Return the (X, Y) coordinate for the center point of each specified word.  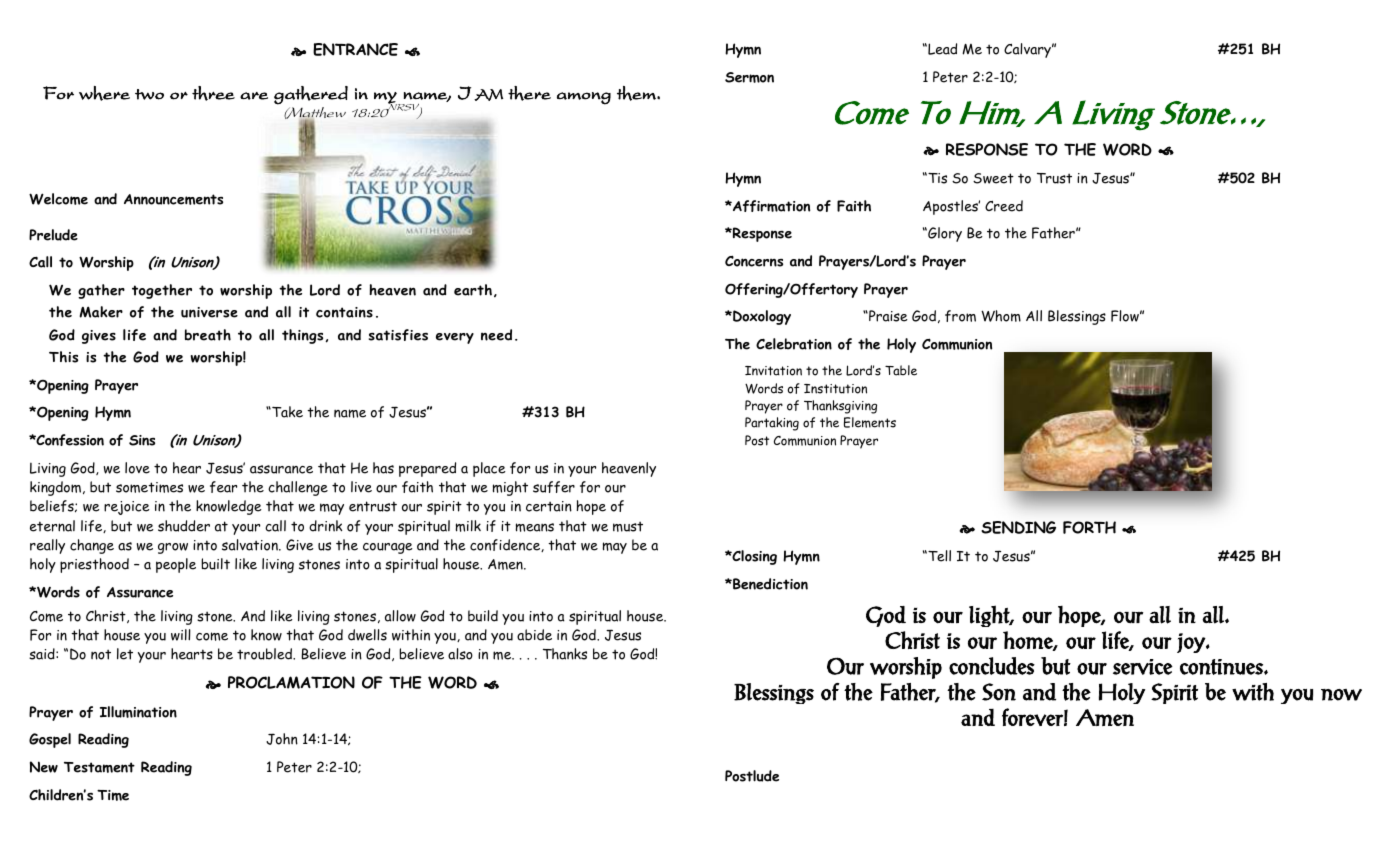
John (282, 739)
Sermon (749, 77)
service (1143, 667)
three (213, 93)
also (460, 654)
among (584, 98)
